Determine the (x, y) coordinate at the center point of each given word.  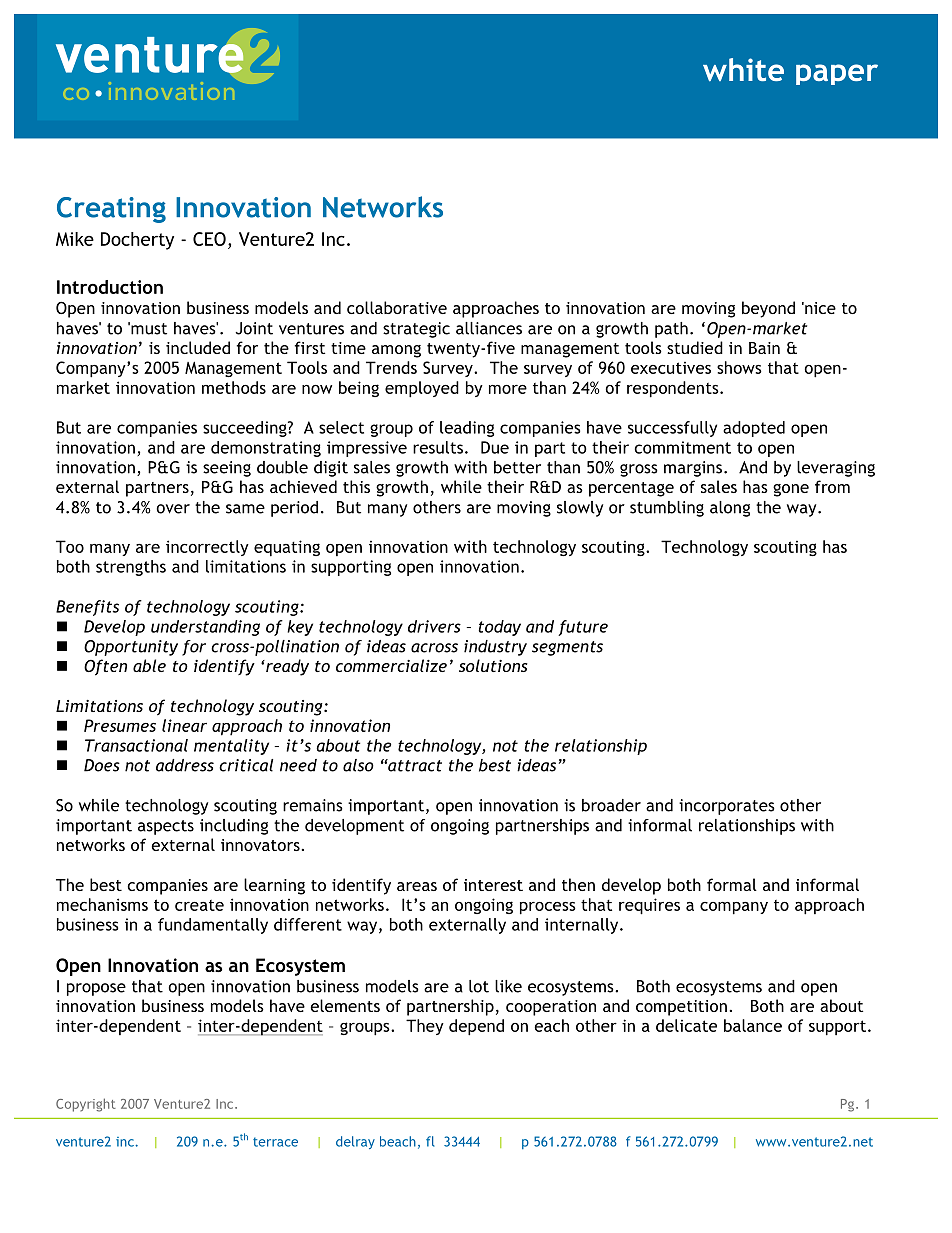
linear (184, 725)
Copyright (86, 1105)
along (730, 509)
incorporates (727, 807)
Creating (111, 210)
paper (837, 74)
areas (417, 886)
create (199, 905)
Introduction (110, 287)
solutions (493, 665)
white (743, 69)
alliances (489, 328)
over (173, 509)
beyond (768, 309)
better (517, 467)
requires (649, 906)
